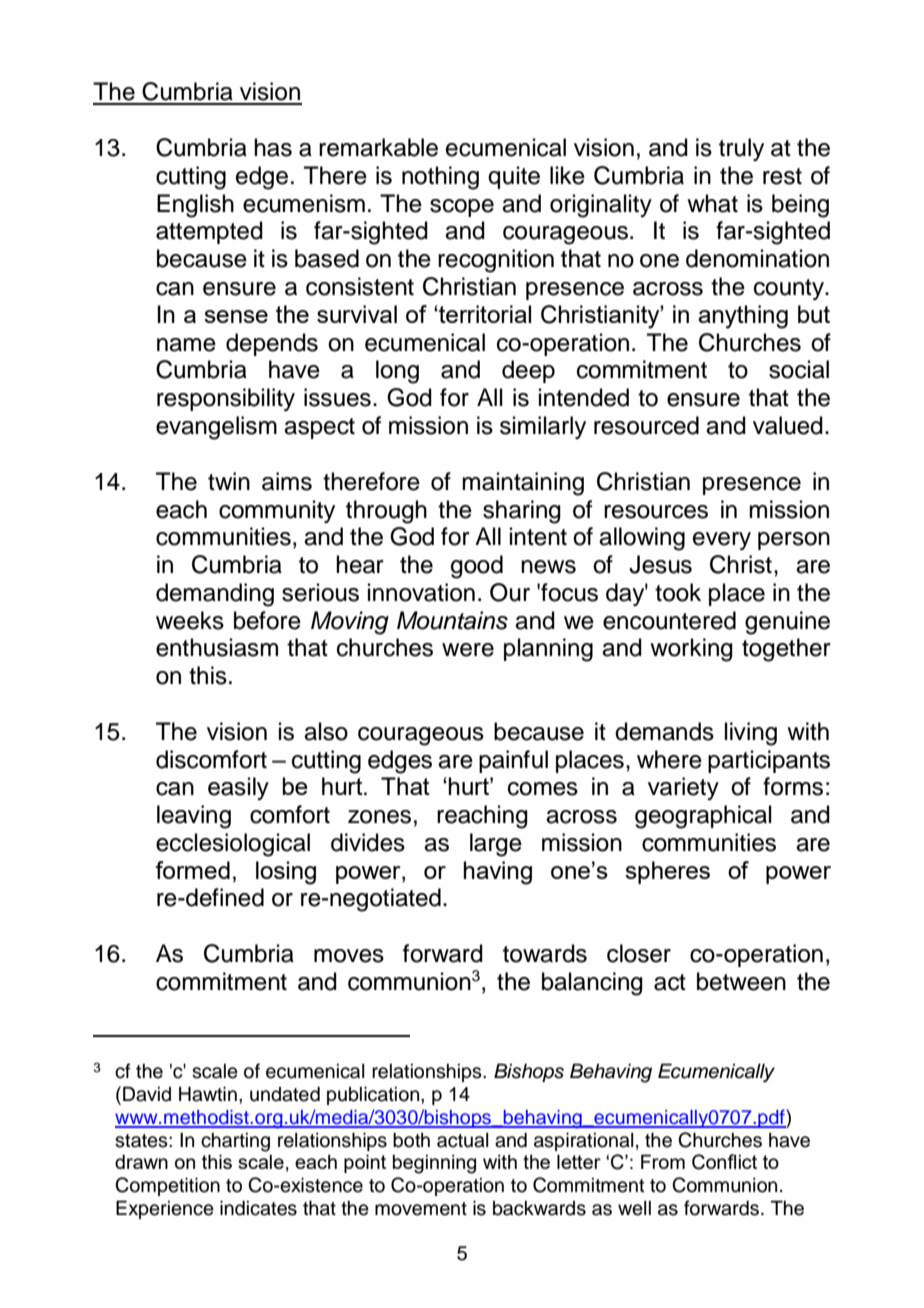 The width and height of the screenshot is (924, 1308). What do you see at coordinates (235, 1142) in the screenshot?
I see `charting` at bounding box center [235, 1142].
